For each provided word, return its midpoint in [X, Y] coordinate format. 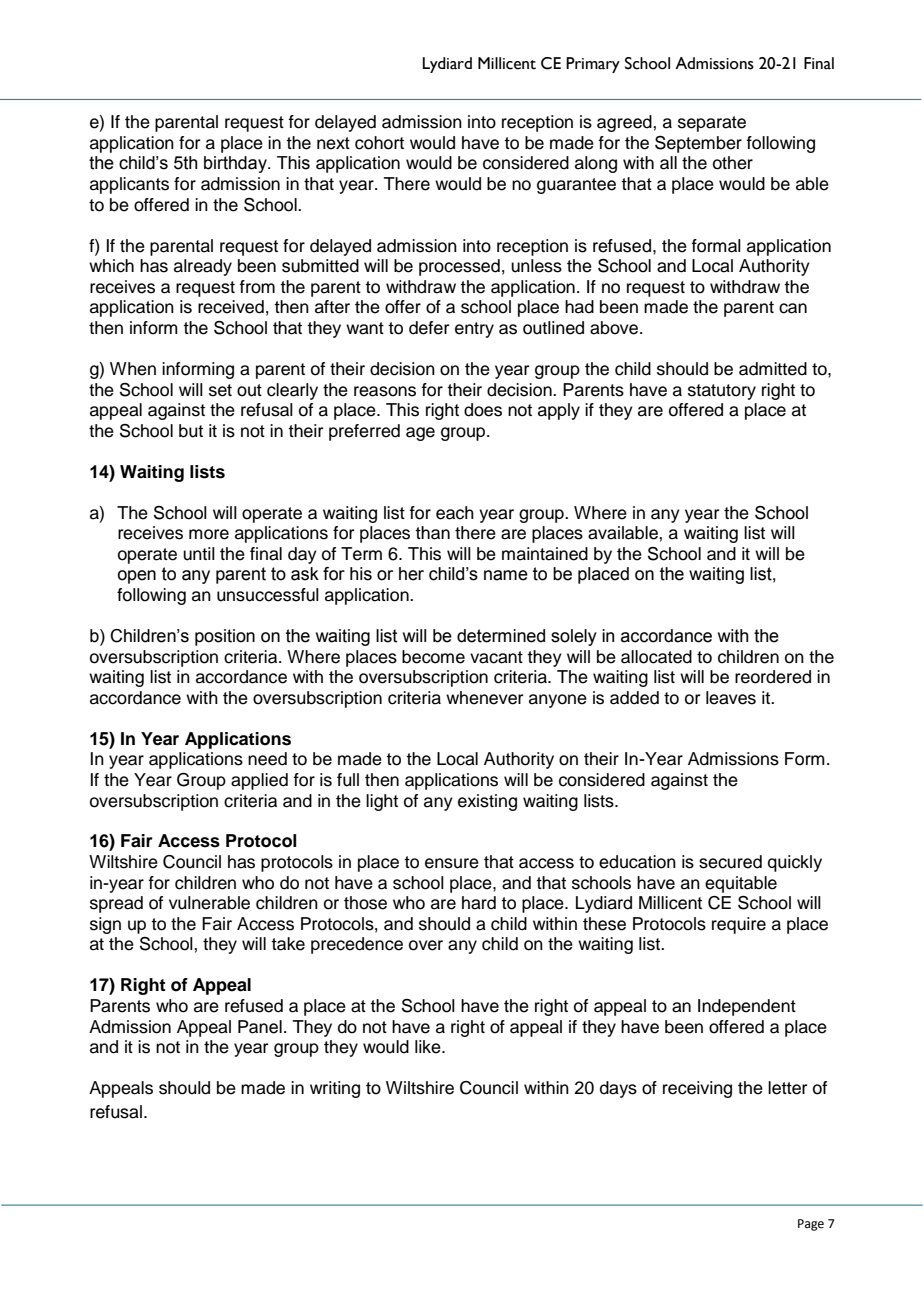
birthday [236, 164]
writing [335, 1089]
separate [712, 124]
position [225, 637]
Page [811, 1225]
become [433, 657]
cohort [379, 143]
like [429, 1047]
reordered [773, 677]
